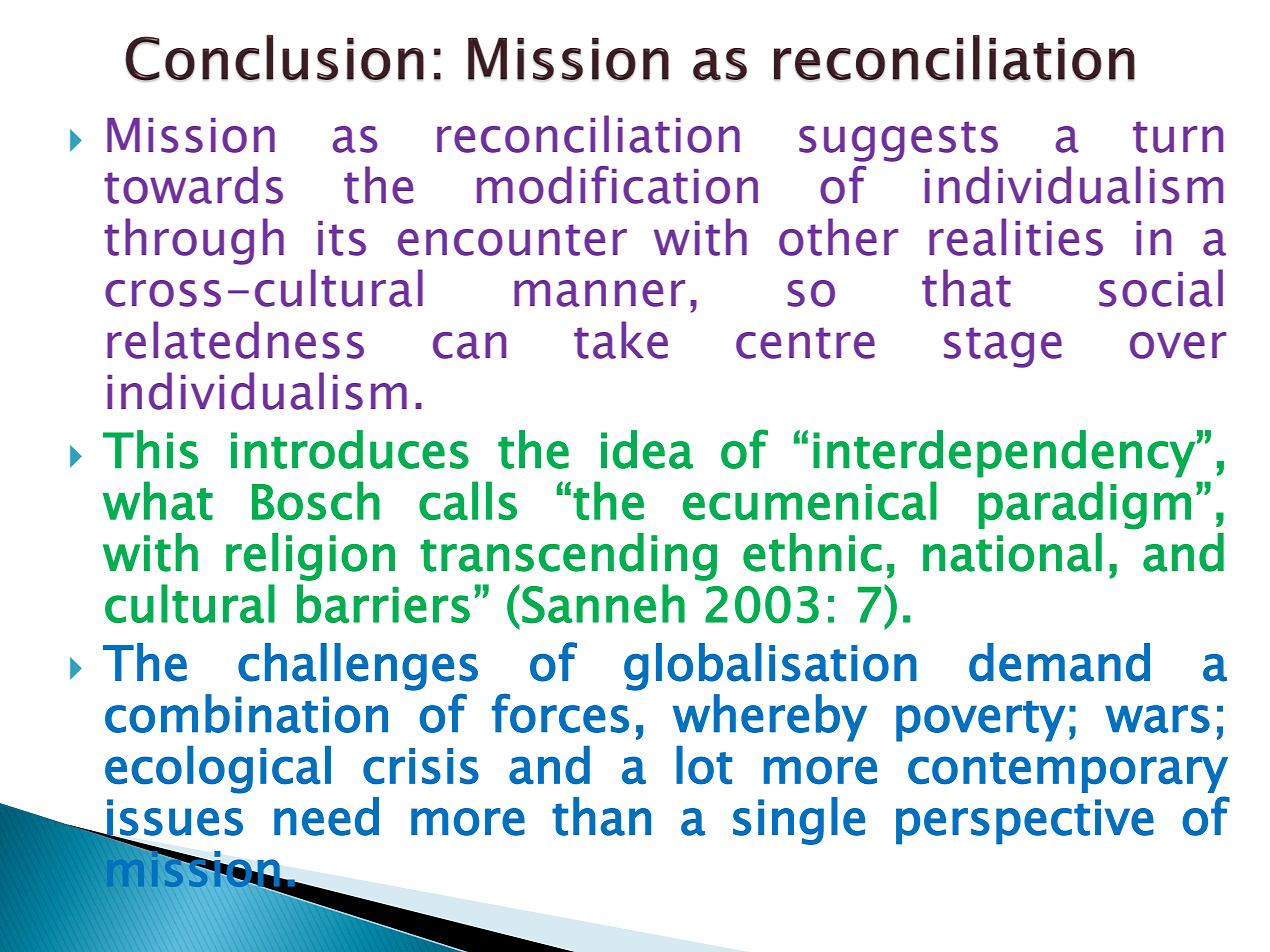  Describe the element at coordinates (235, 340) in the document. I see `relatedness` at that location.
